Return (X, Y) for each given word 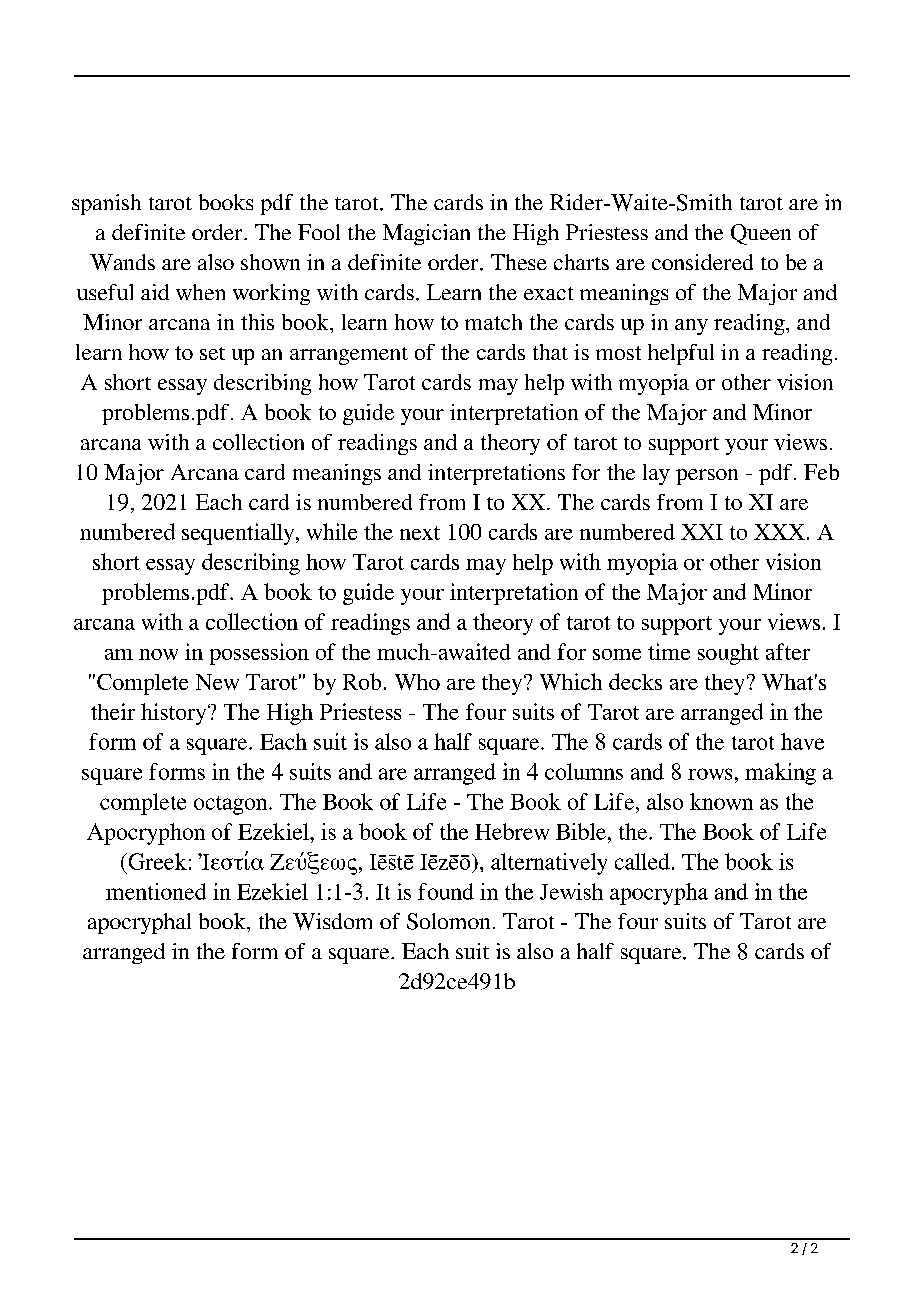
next (420, 533)
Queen (761, 234)
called (642, 861)
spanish (106, 204)
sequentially (239, 534)
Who (417, 682)
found (446, 891)
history (175, 714)
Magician (426, 234)
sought (728, 654)
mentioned (156, 891)
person (707, 477)
